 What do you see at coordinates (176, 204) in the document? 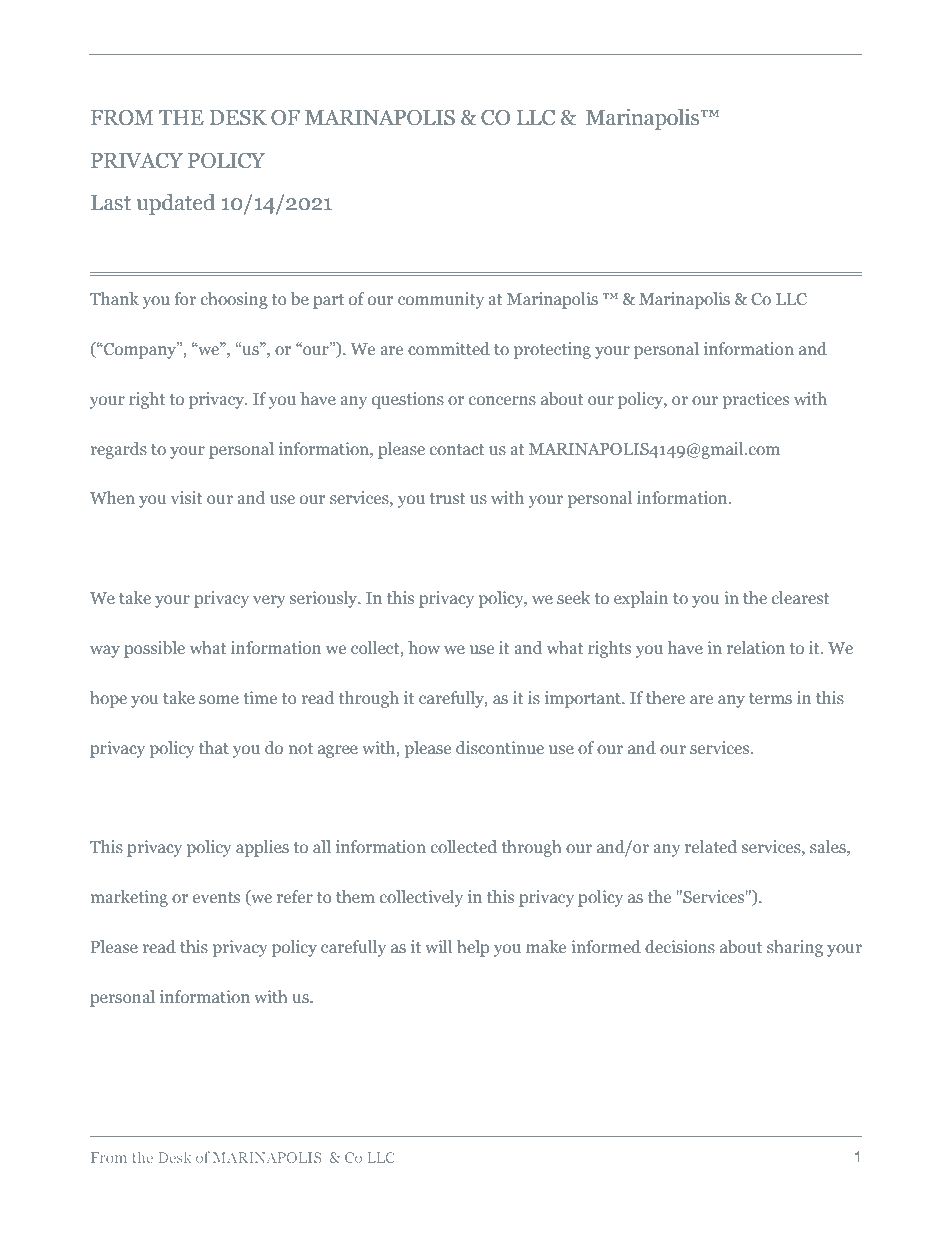
I see `updated` at bounding box center [176, 204].
